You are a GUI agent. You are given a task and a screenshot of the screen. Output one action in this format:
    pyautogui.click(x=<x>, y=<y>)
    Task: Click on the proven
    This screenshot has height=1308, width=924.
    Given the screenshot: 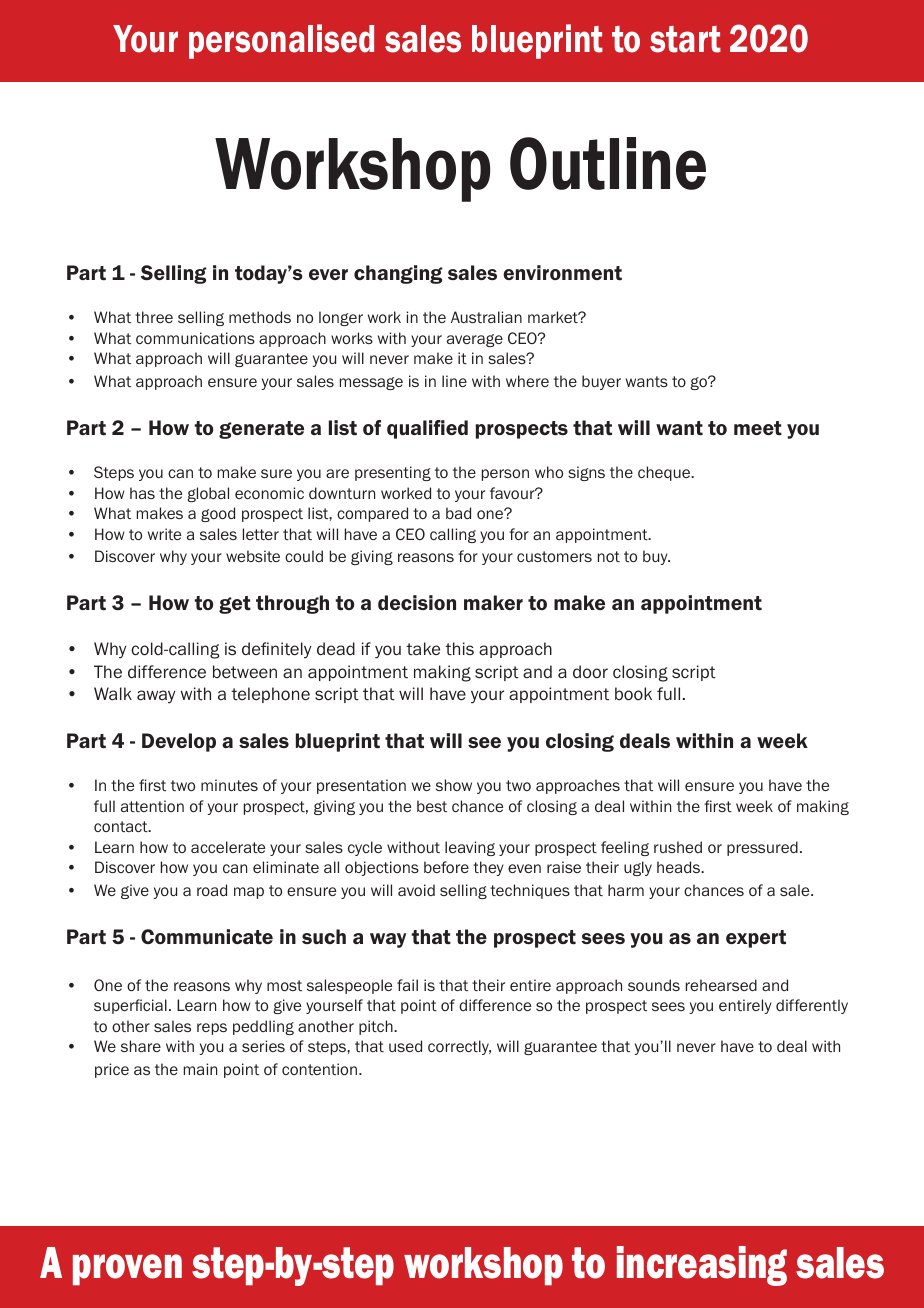 What is the action you would take?
    pyautogui.click(x=127, y=1269)
